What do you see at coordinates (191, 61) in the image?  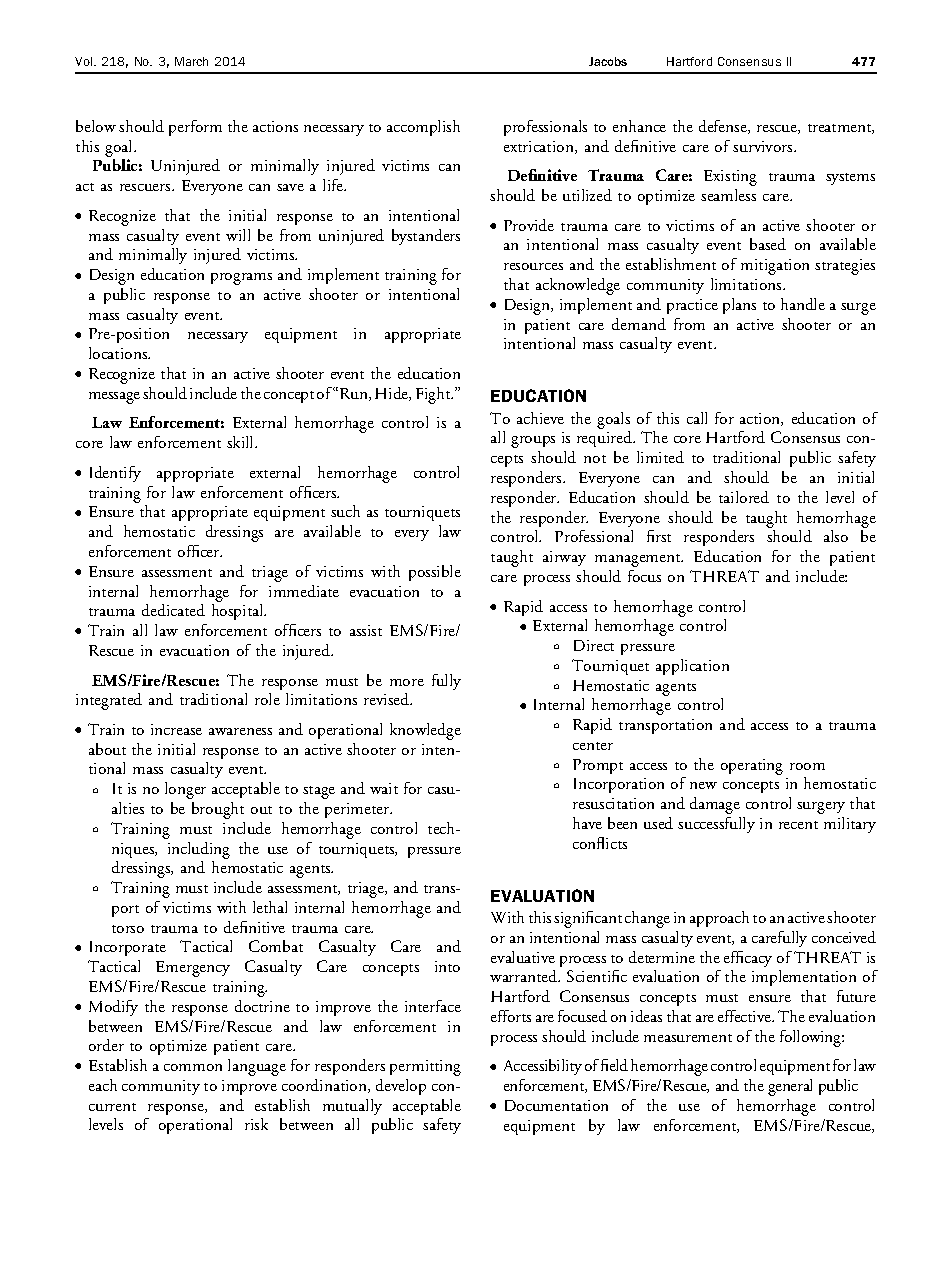 I see `March` at bounding box center [191, 61].
